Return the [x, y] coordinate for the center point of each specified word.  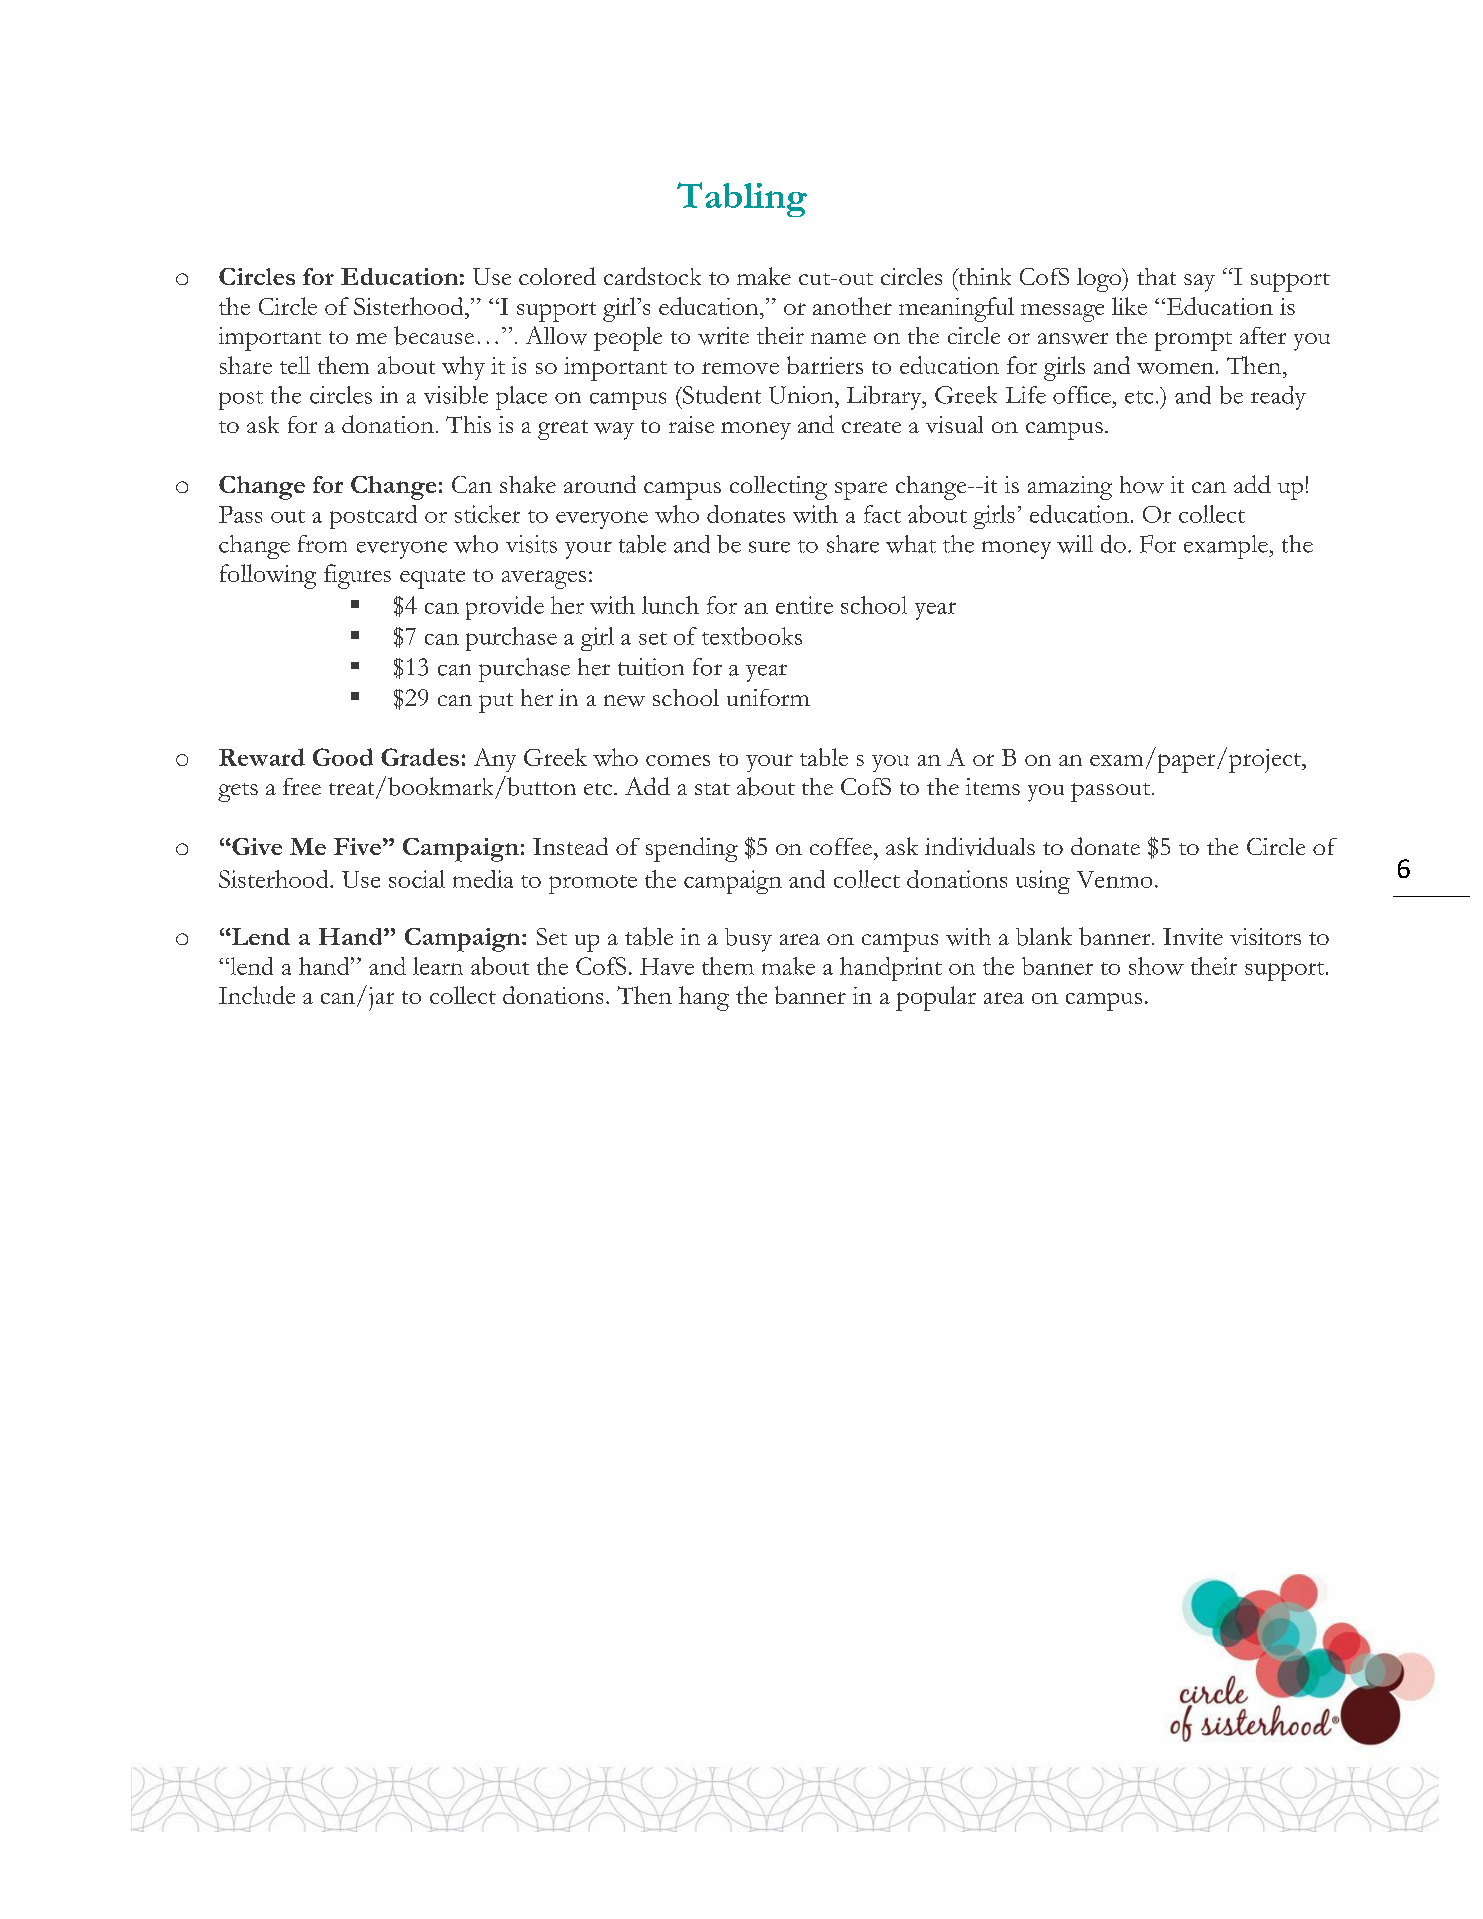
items [993, 786]
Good [343, 757]
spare [861, 491]
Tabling [742, 199]
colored [557, 276]
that [1156, 276]
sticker [487, 514]
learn [438, 966]
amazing [1070, 488]
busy [748, 940]
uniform [768, 697]
